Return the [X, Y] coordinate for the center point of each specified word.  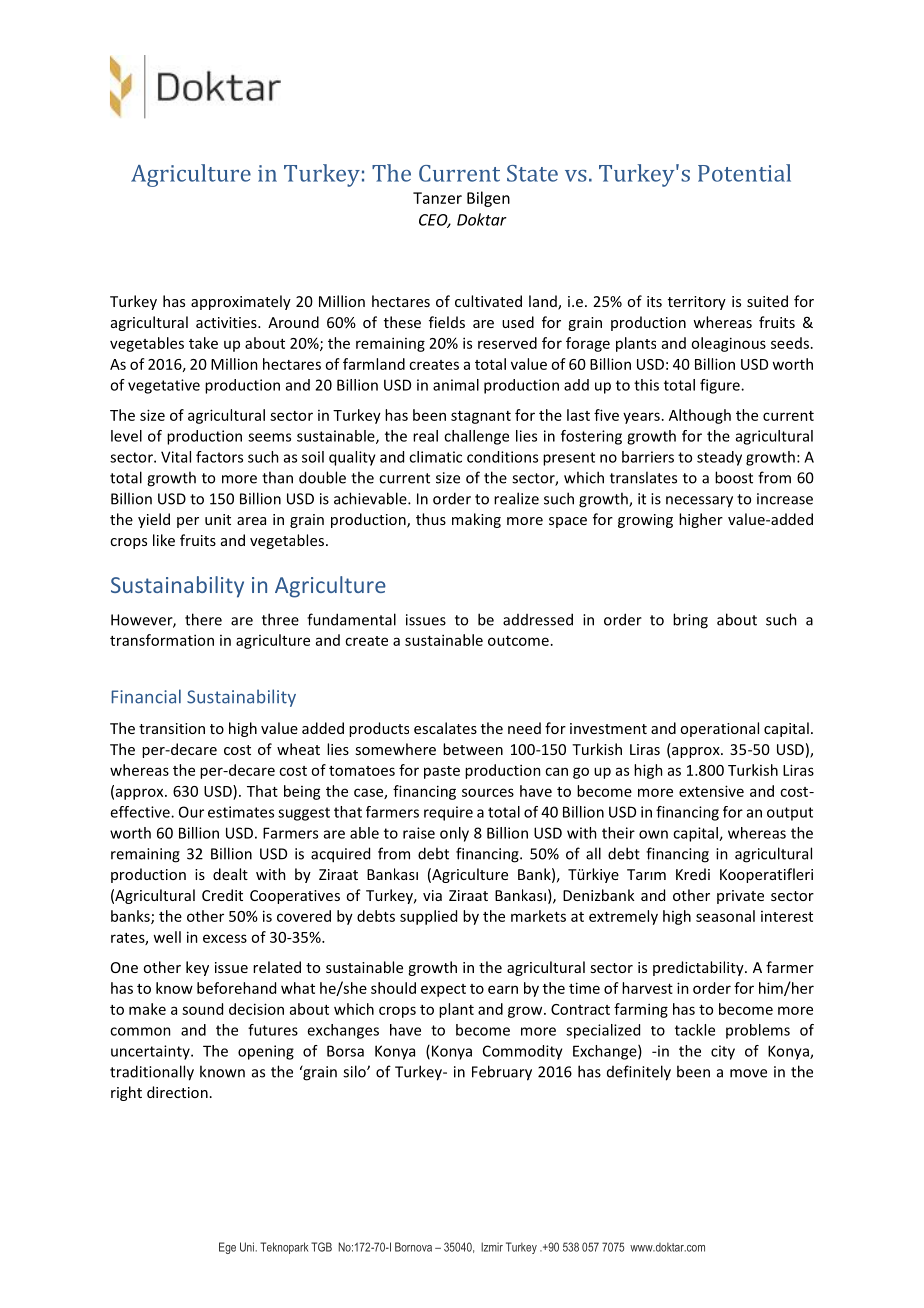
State [532, 173]
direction [177, 1092]
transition [172, 728]
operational [719, 729]
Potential [744, 173]
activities [227, 322]
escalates [445, 728]
